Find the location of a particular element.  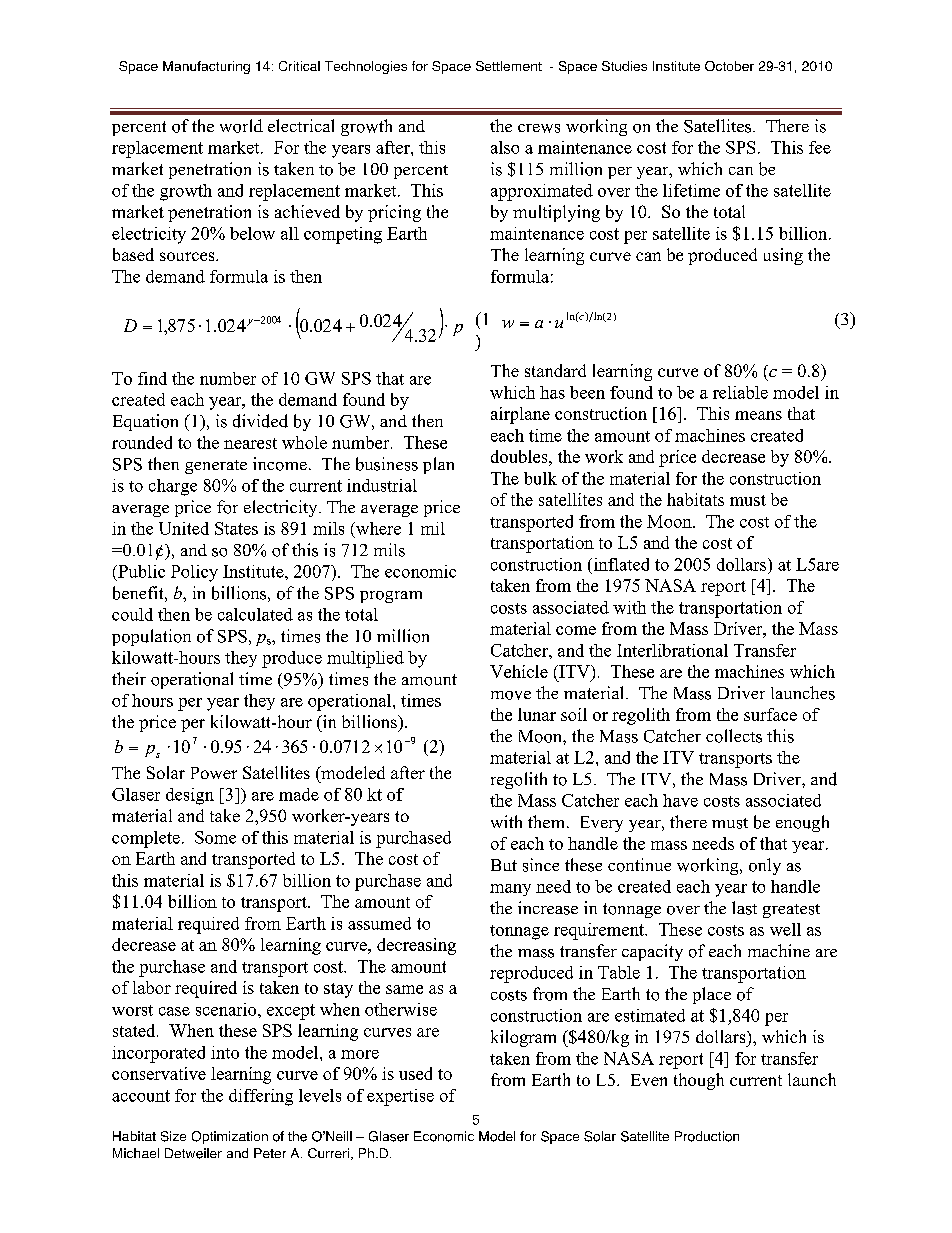

Settlement is located at coordinates (509, 66).
